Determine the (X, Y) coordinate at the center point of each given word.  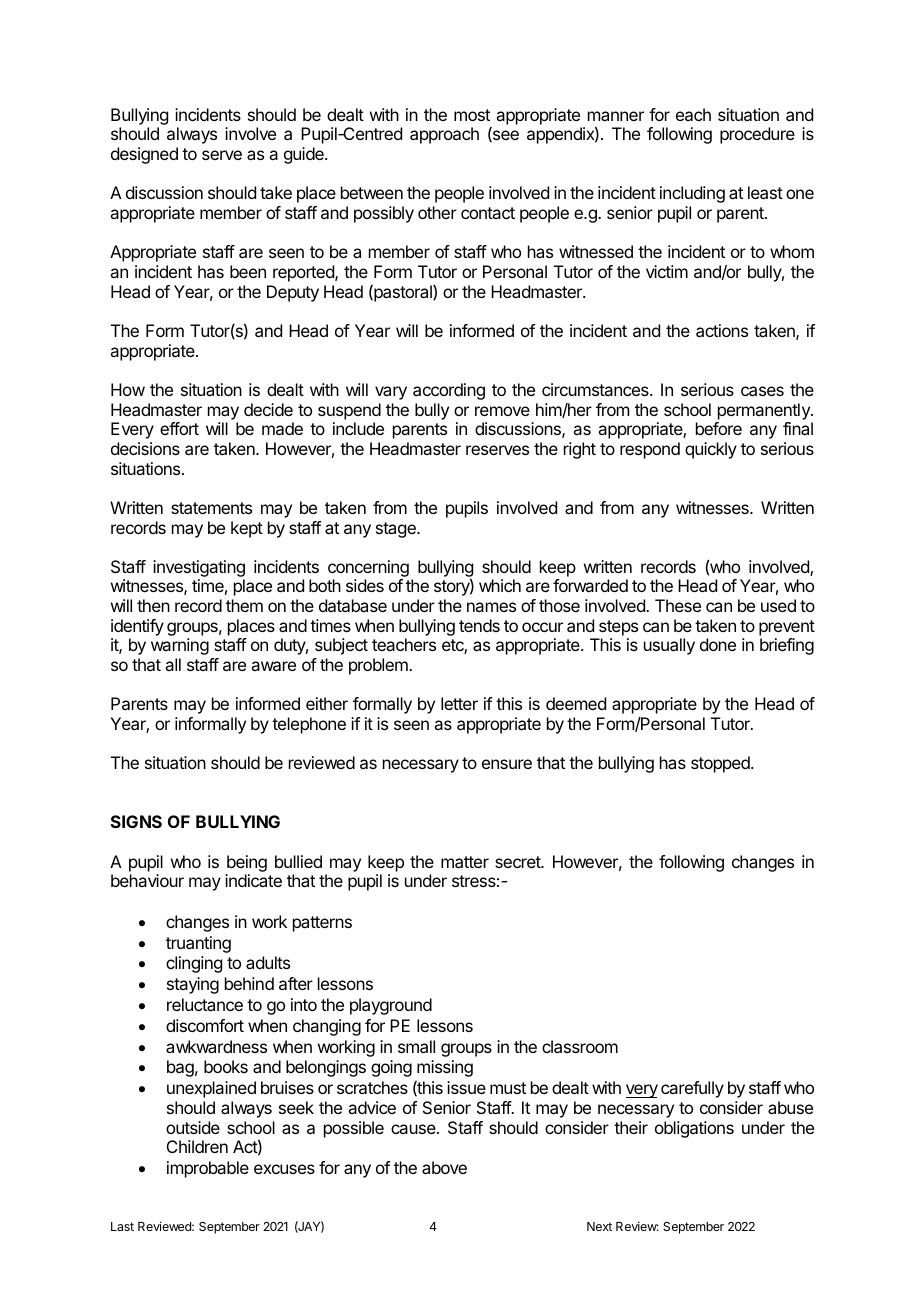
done (718, 644)
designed (144, 155)
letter (459, 703)
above (444, 1167)
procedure (757, 135)
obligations (694, 1129)
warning (180, 646)
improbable (208, 1169)
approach (444, 135)
